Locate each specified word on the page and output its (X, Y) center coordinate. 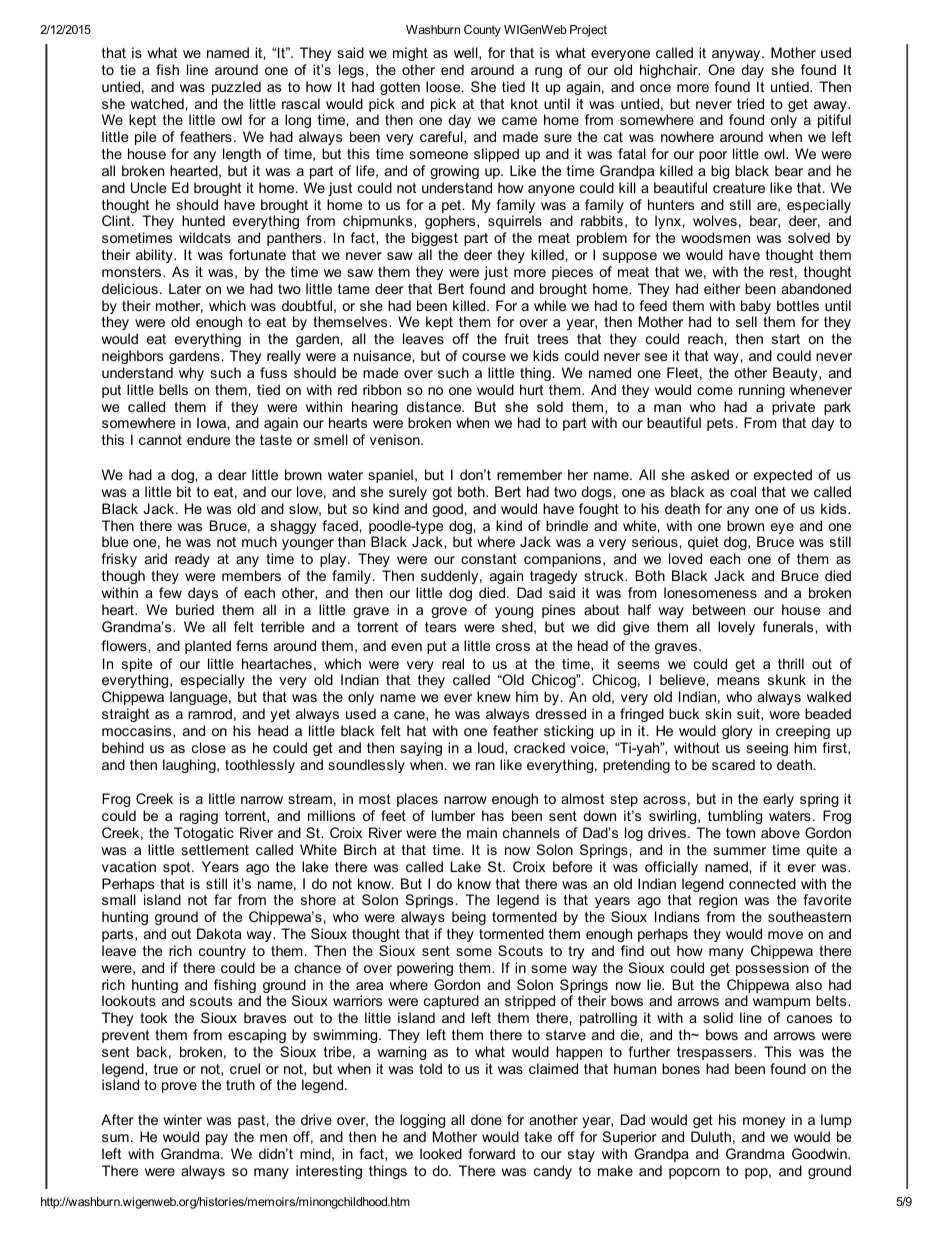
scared (733, 764)
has (493, 815)
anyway (737, 55)
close (209, 747)
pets (720, 424)
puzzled (236, 88)
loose (444, 86)
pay (217, 1139)
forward (491, 1153)
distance (435, 406)
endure (208, 439)
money (764, 1122)
